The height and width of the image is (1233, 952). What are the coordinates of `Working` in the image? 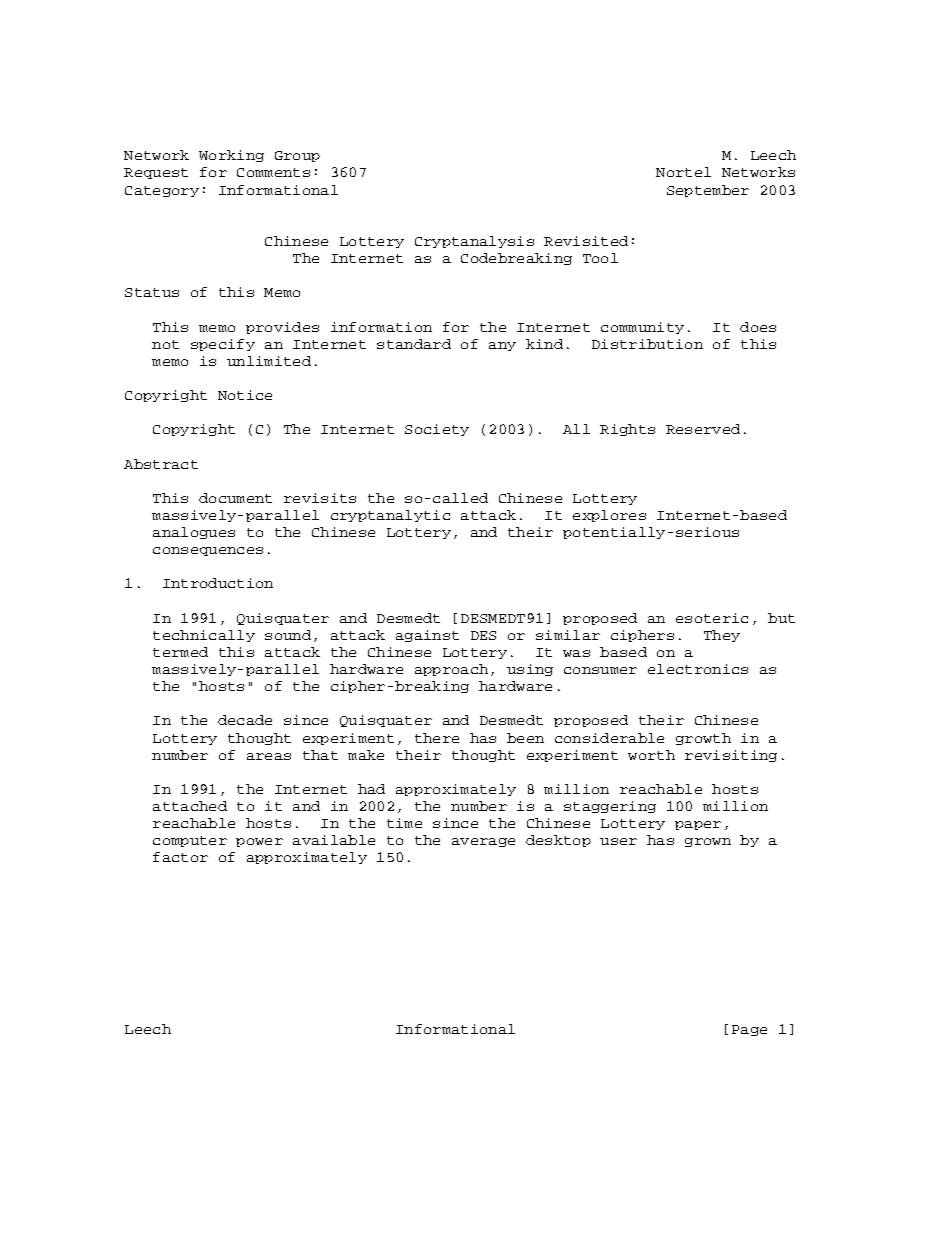 It's located at (231, 156).
